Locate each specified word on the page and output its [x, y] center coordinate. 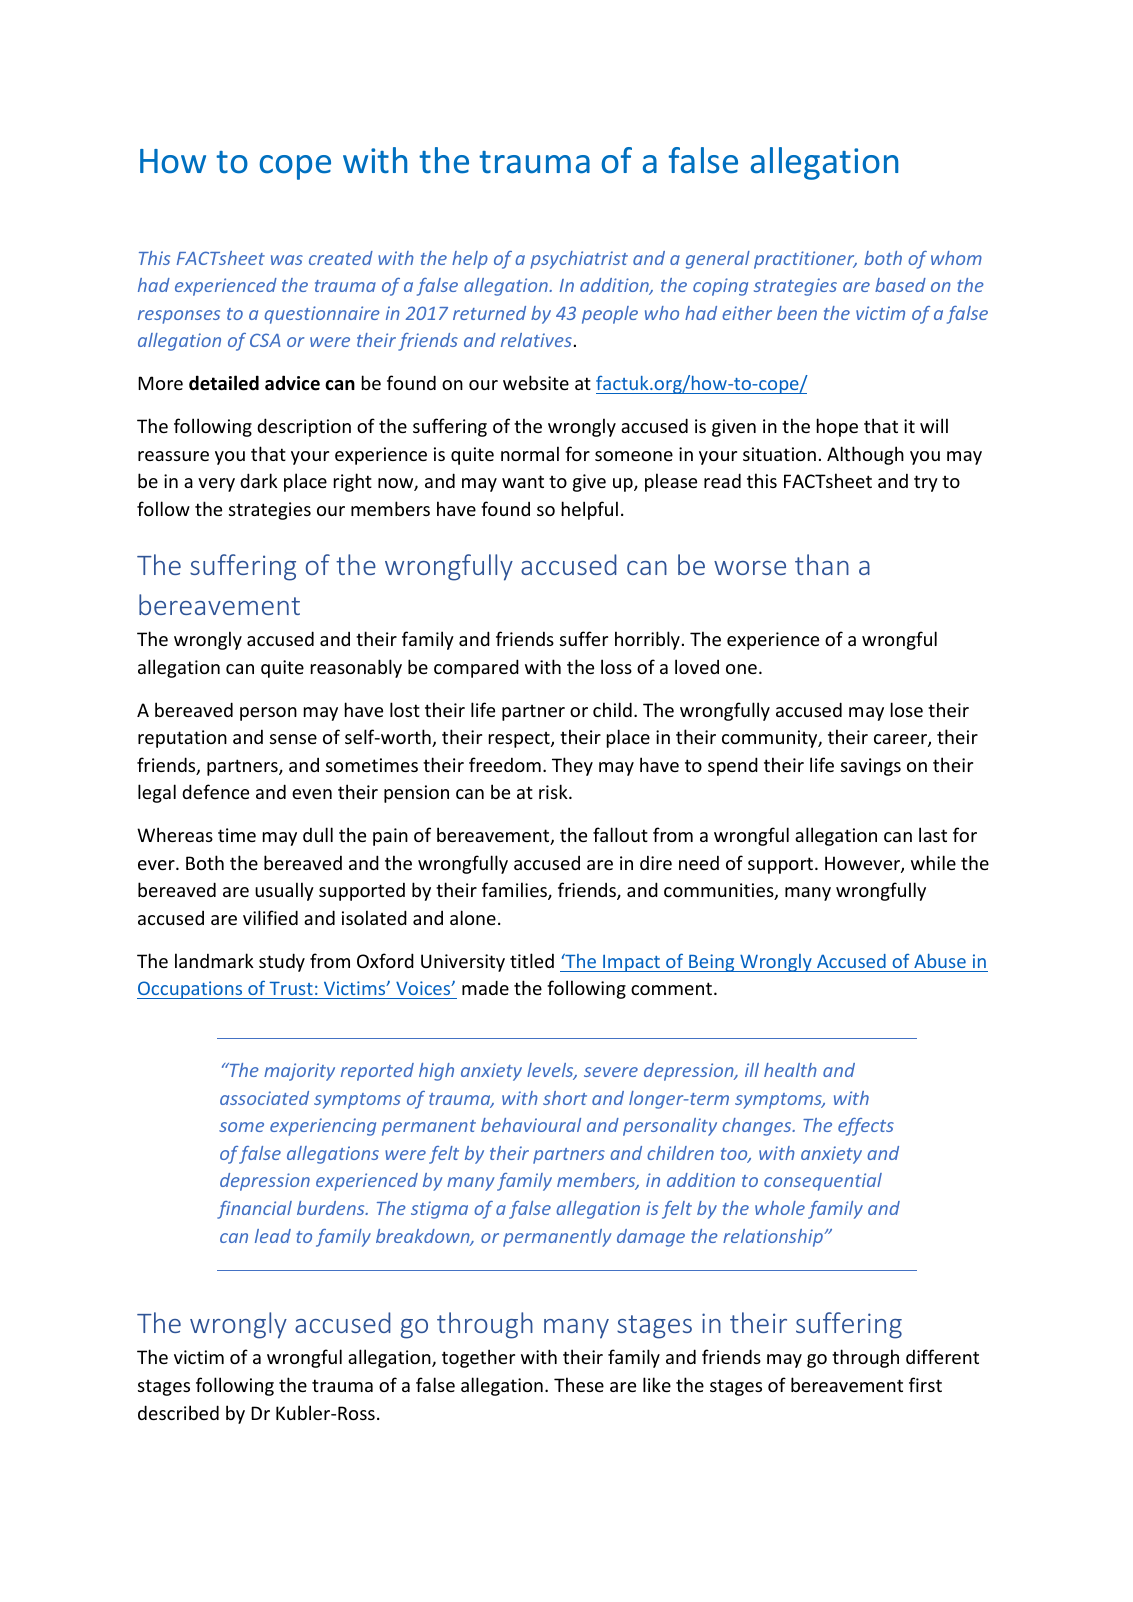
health [790, 1070]
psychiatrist [579, 260]
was [287, 260]
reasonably [356, 668]
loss [616, 666]
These [579, 1384]
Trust [291, 988]
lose [907, 709]
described [178, 1412]
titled [532, 960]
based [900, 285]
